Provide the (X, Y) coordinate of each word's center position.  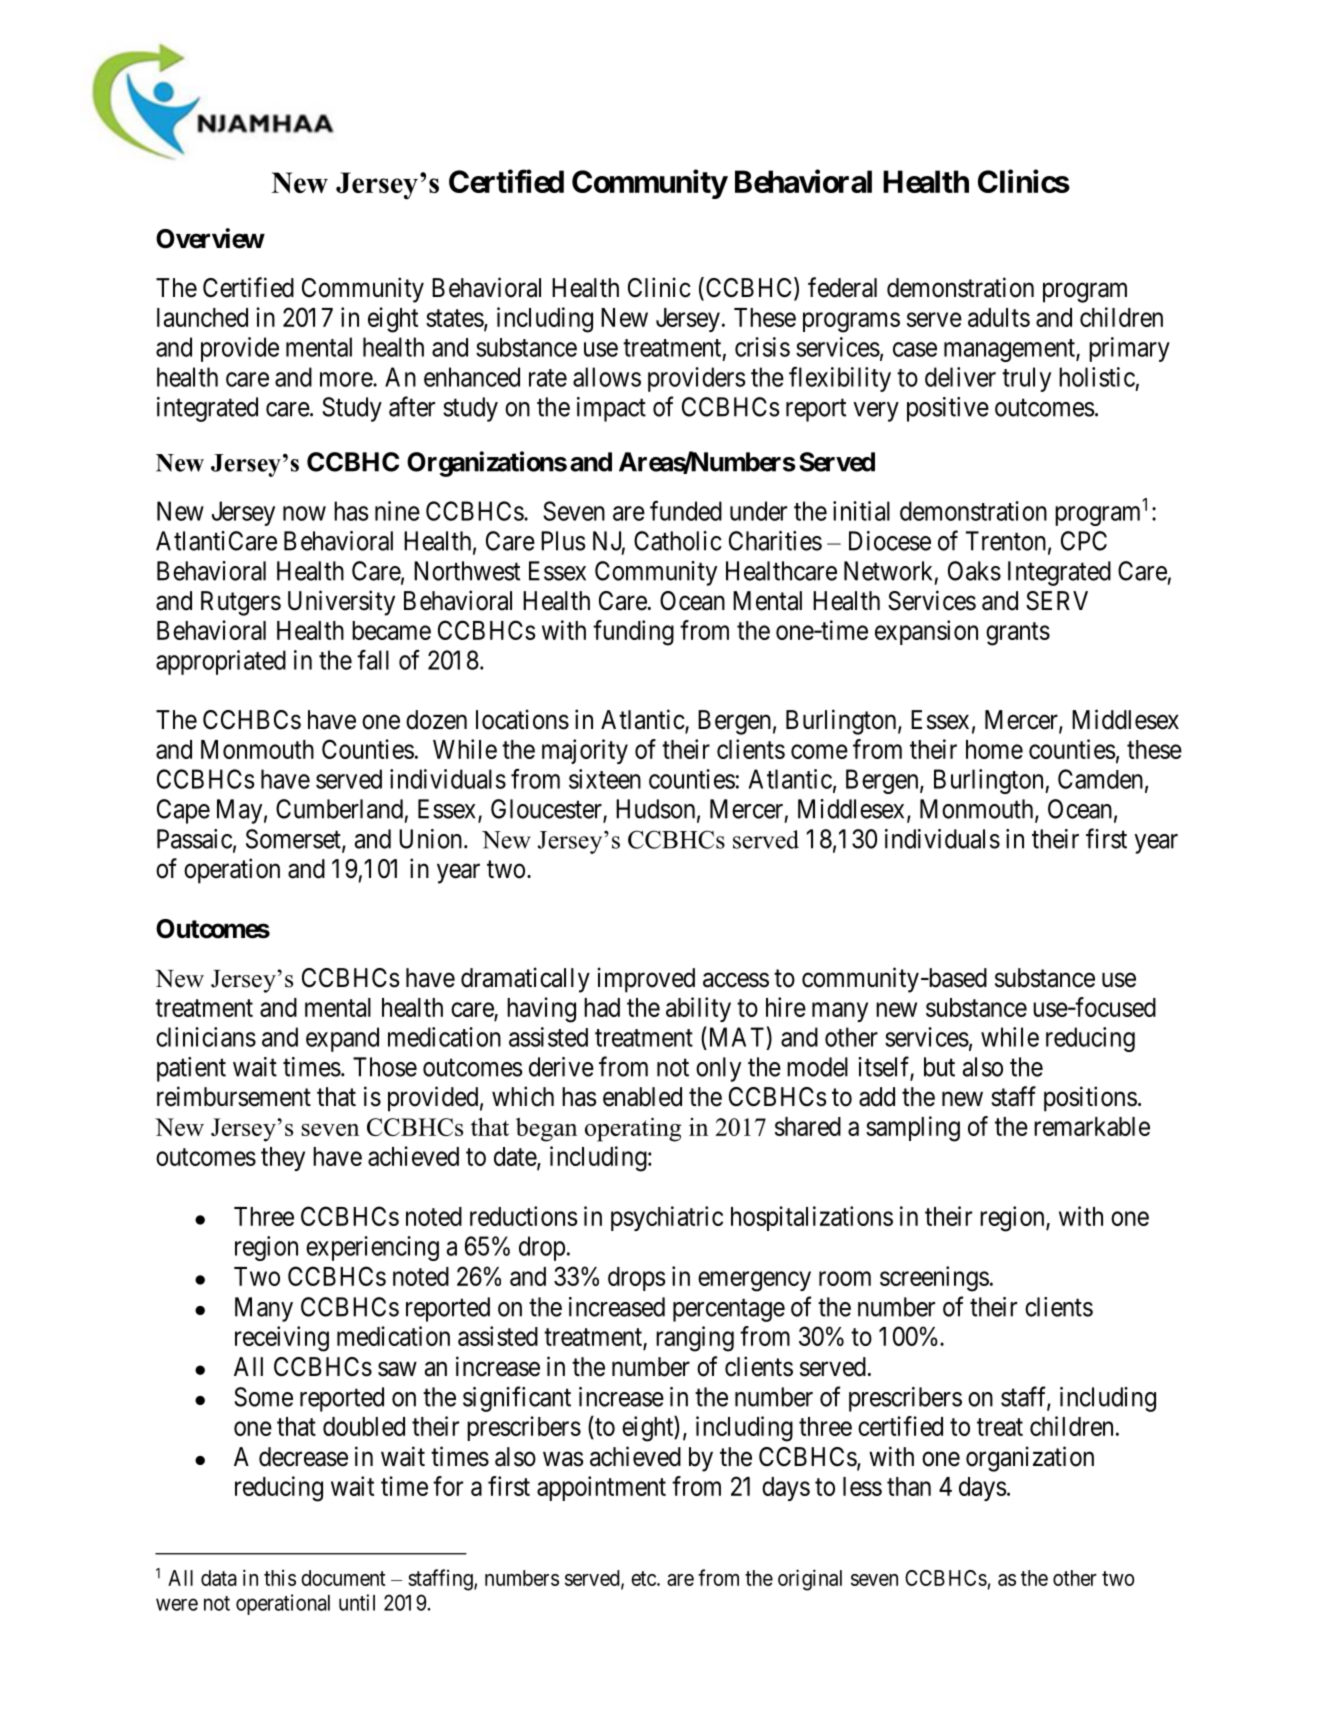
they (283, 1159)
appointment (601, 1488)
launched (202, 317)
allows (607, 377)
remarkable (1092, 1126)
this (280, 1577)
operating (633, 1130)
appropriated (221, 662)
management (1010, 350)
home (994, 749)
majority (585, 751)
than (909, 1486)
